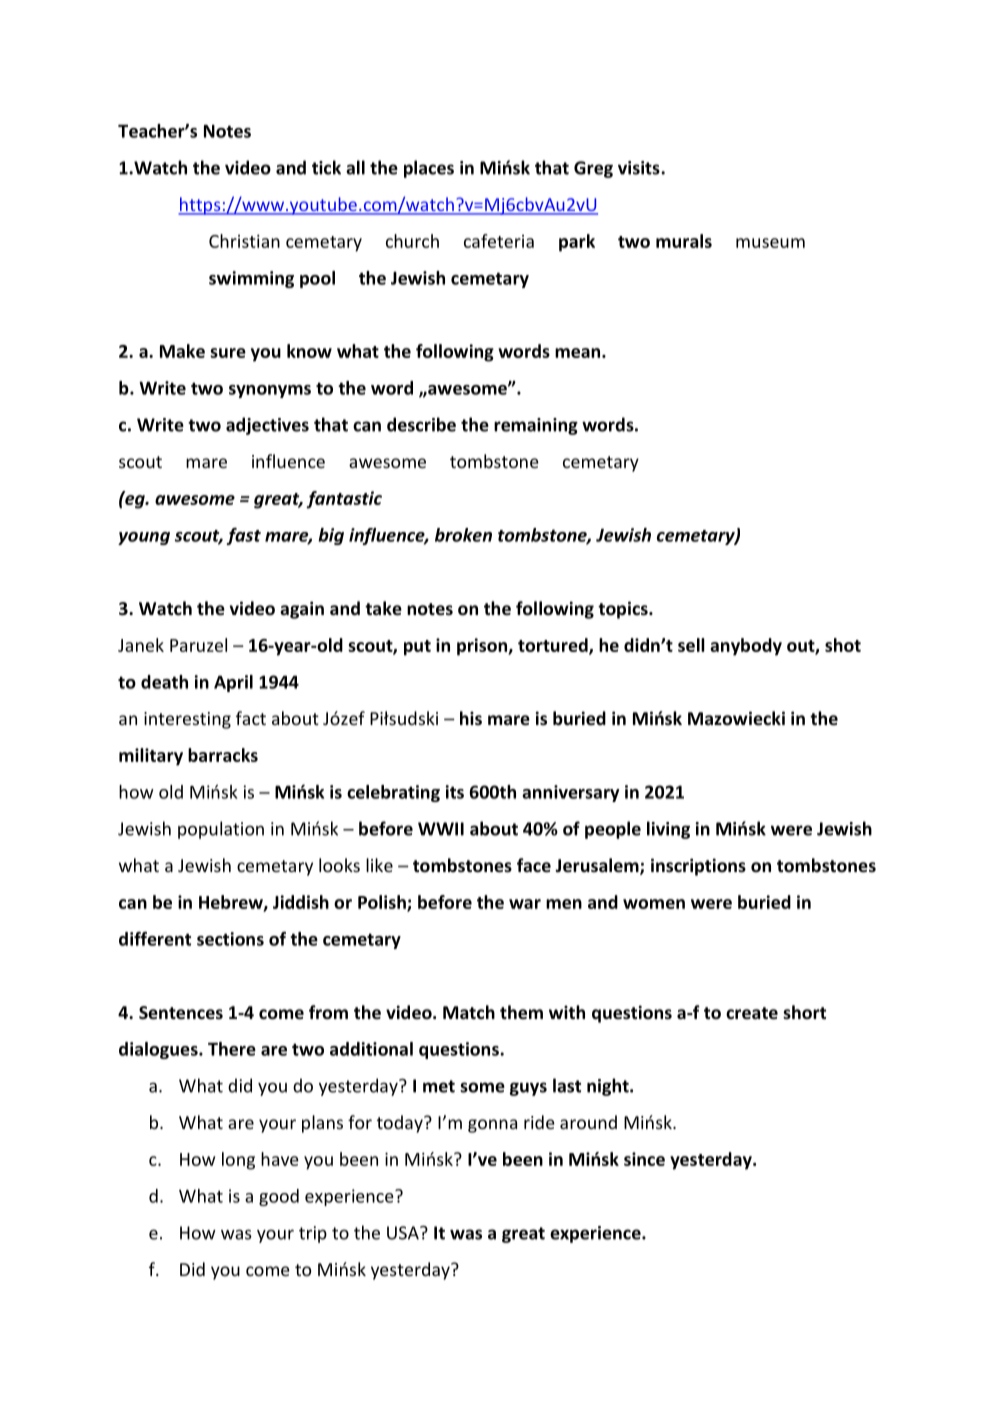 The height and width of the page is (1407, 995). Describe the element at coordinates (233, 683) in the page. I see `April` at that location.
